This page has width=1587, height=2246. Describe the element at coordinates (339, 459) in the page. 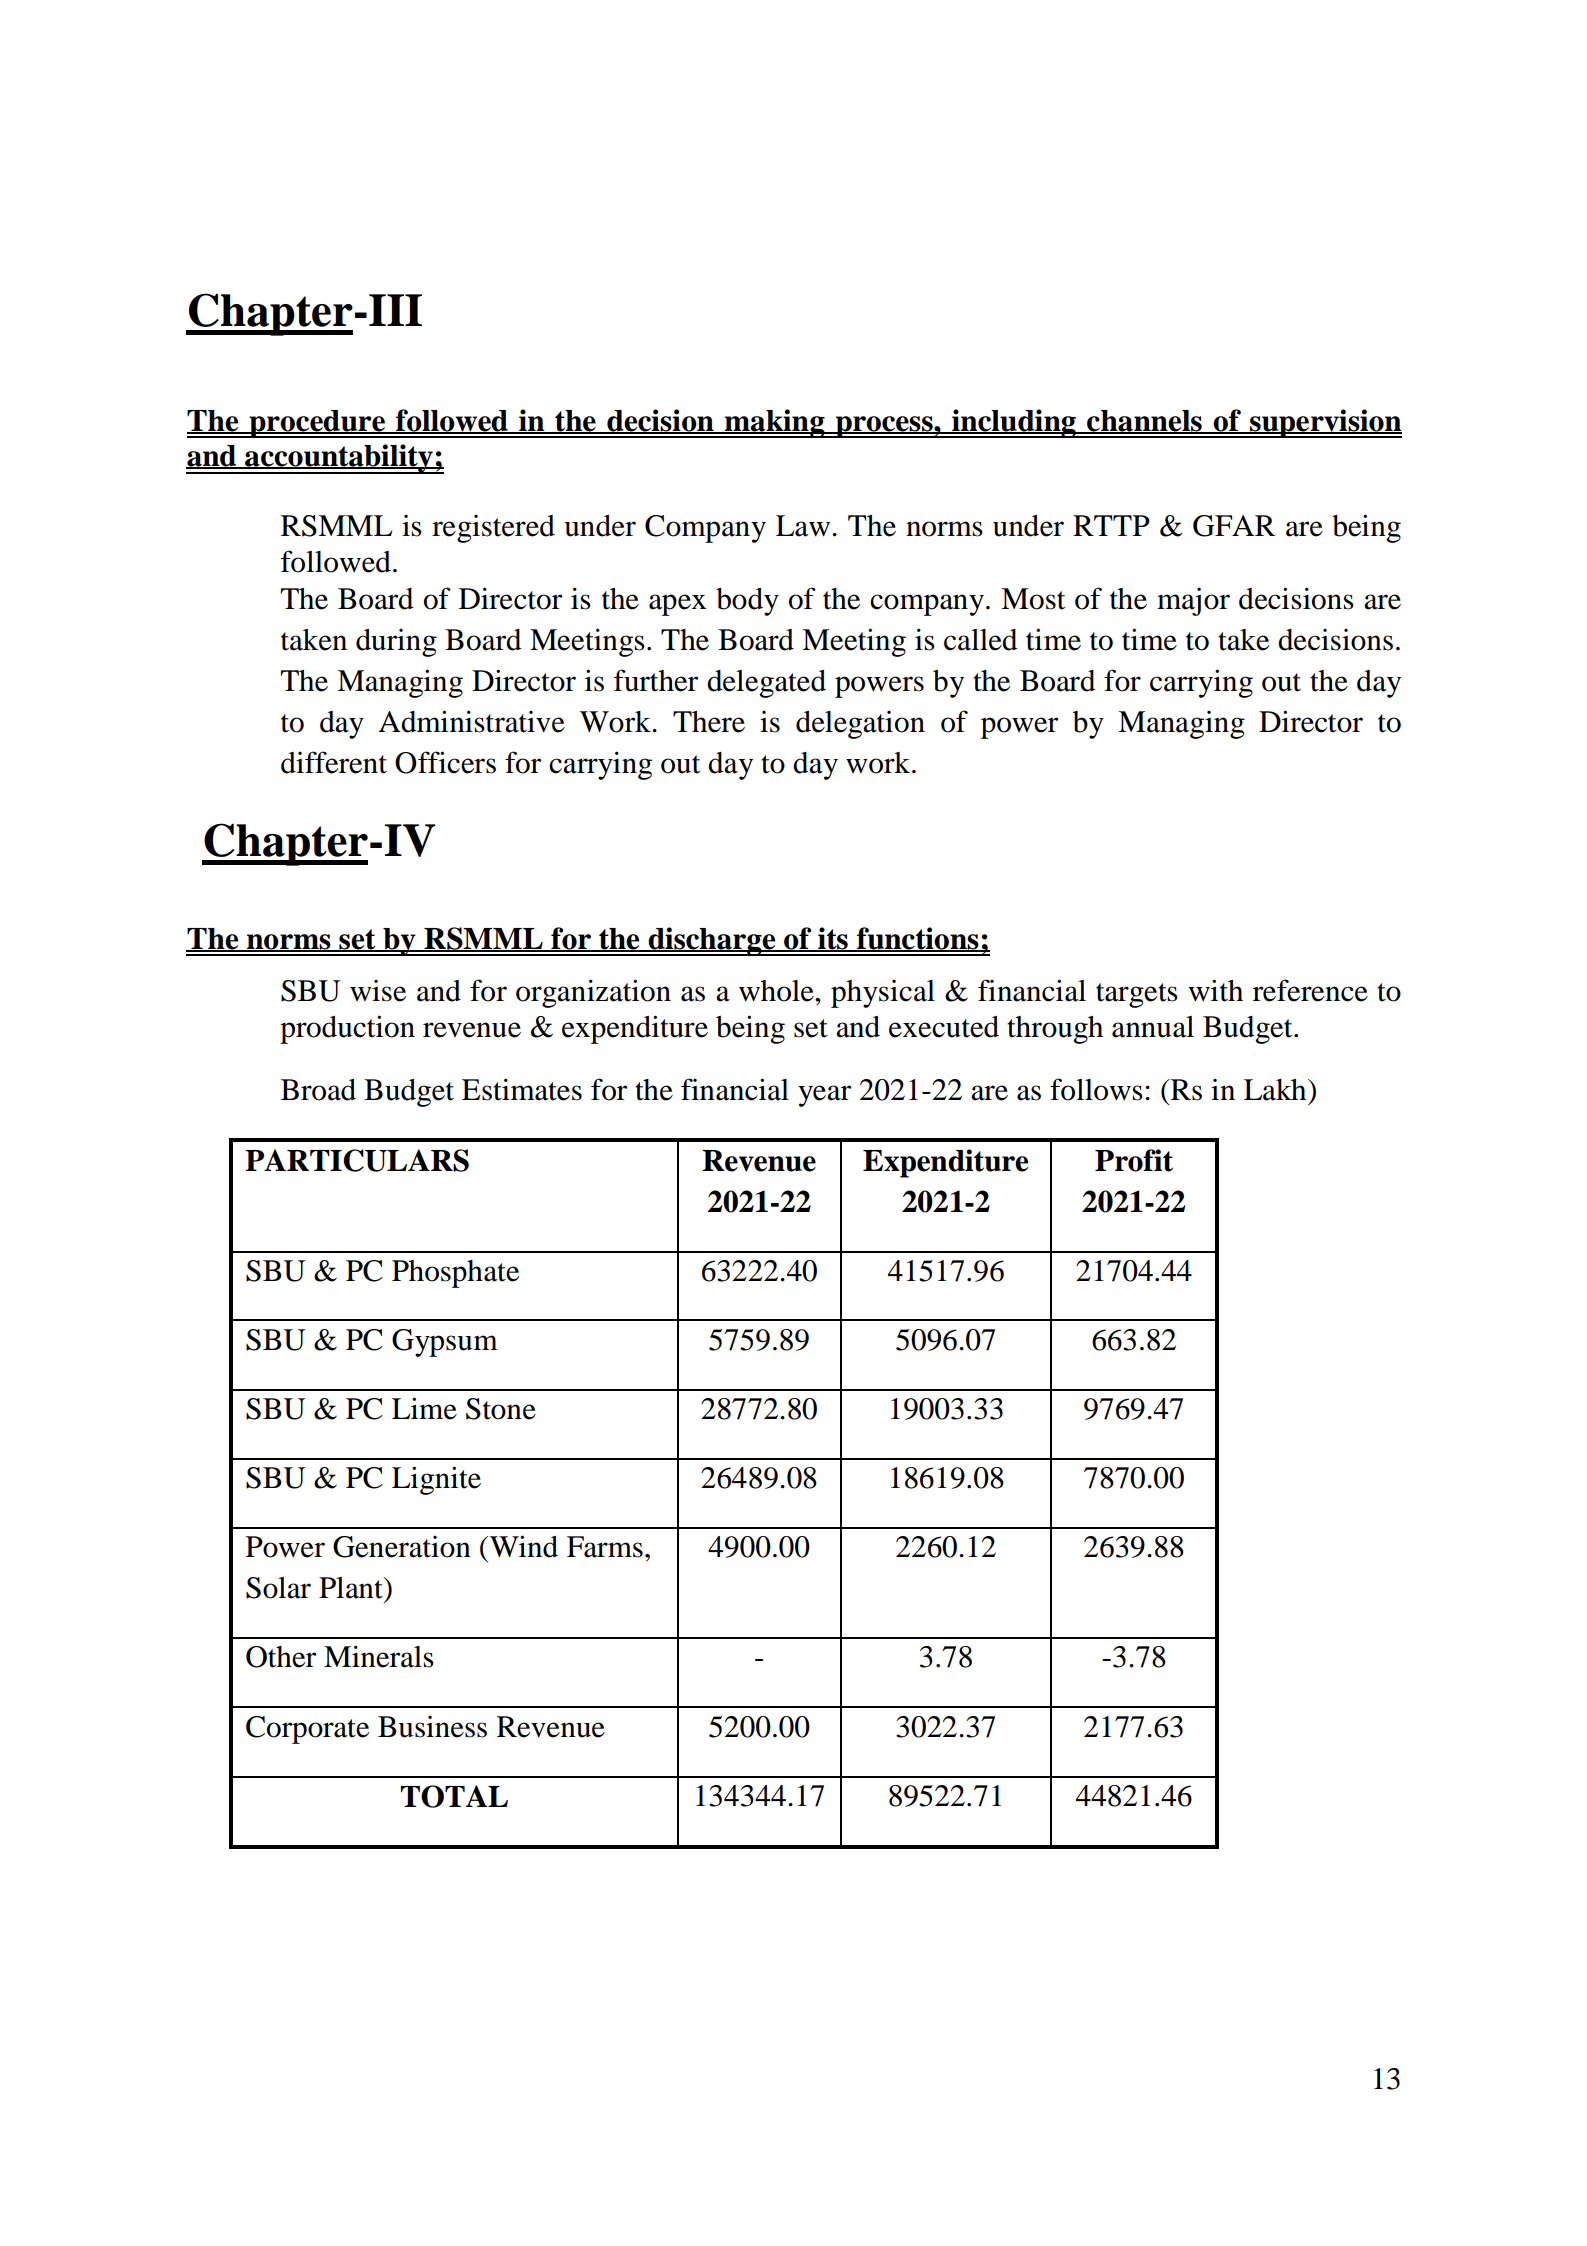

I see `accountability` at that location.
